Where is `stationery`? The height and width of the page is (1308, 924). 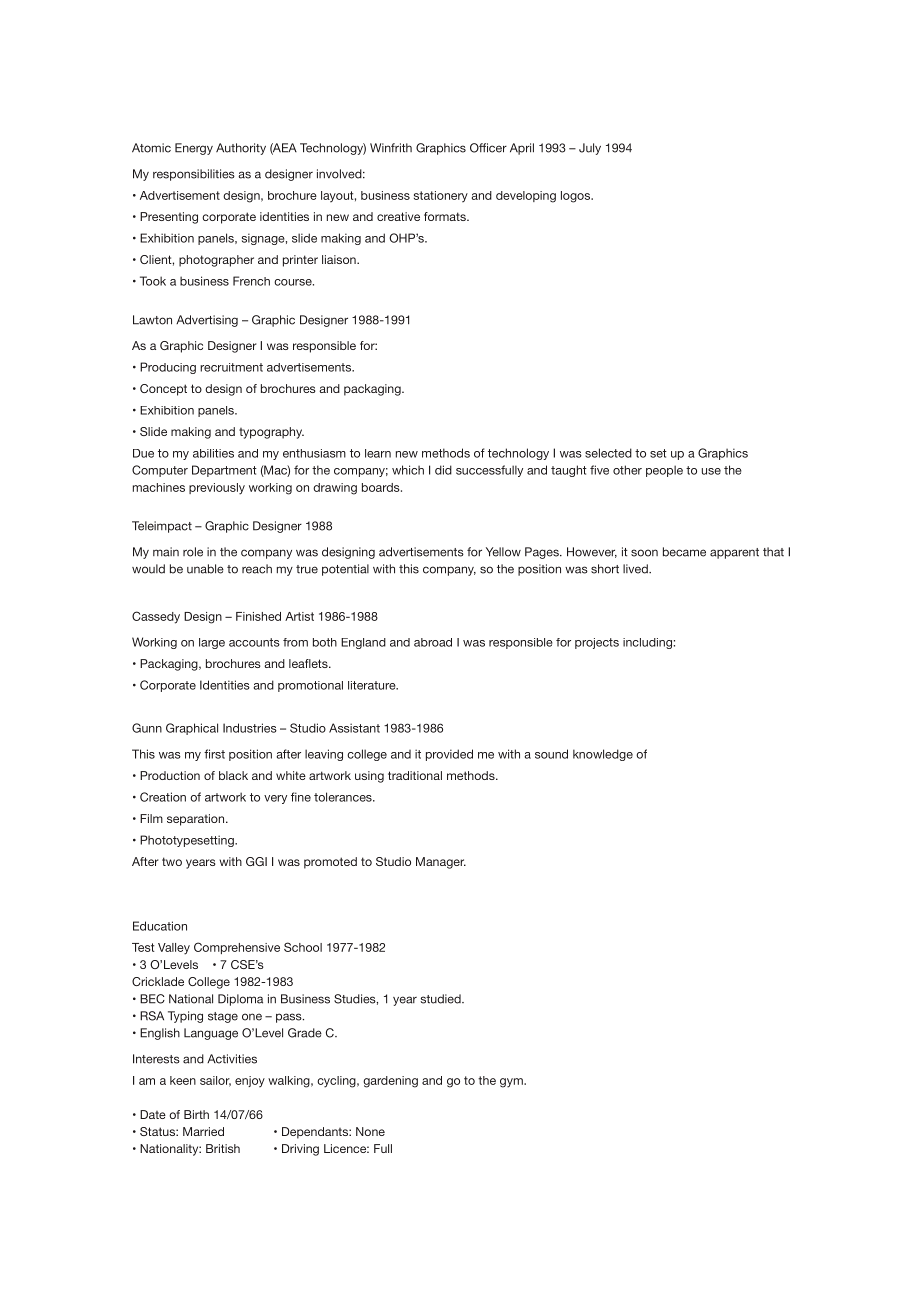 stationery is located at coordinates (441, 196).
